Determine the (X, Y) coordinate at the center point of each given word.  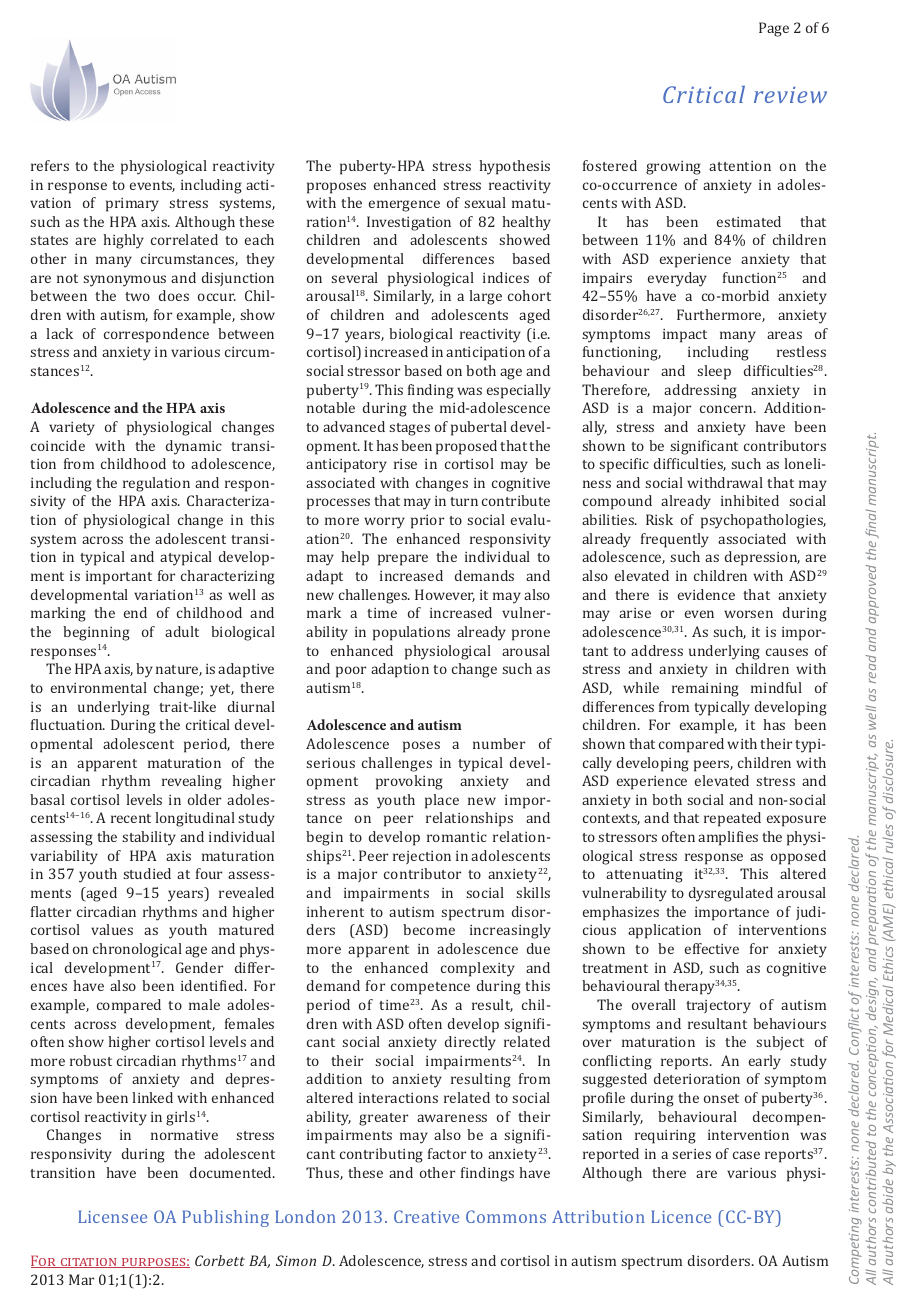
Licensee (112, 1216)
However (445, 595)
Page (774, 29)
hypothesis (514, 167)
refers (50, 165)
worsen (748, 614)
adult (182, 631)
